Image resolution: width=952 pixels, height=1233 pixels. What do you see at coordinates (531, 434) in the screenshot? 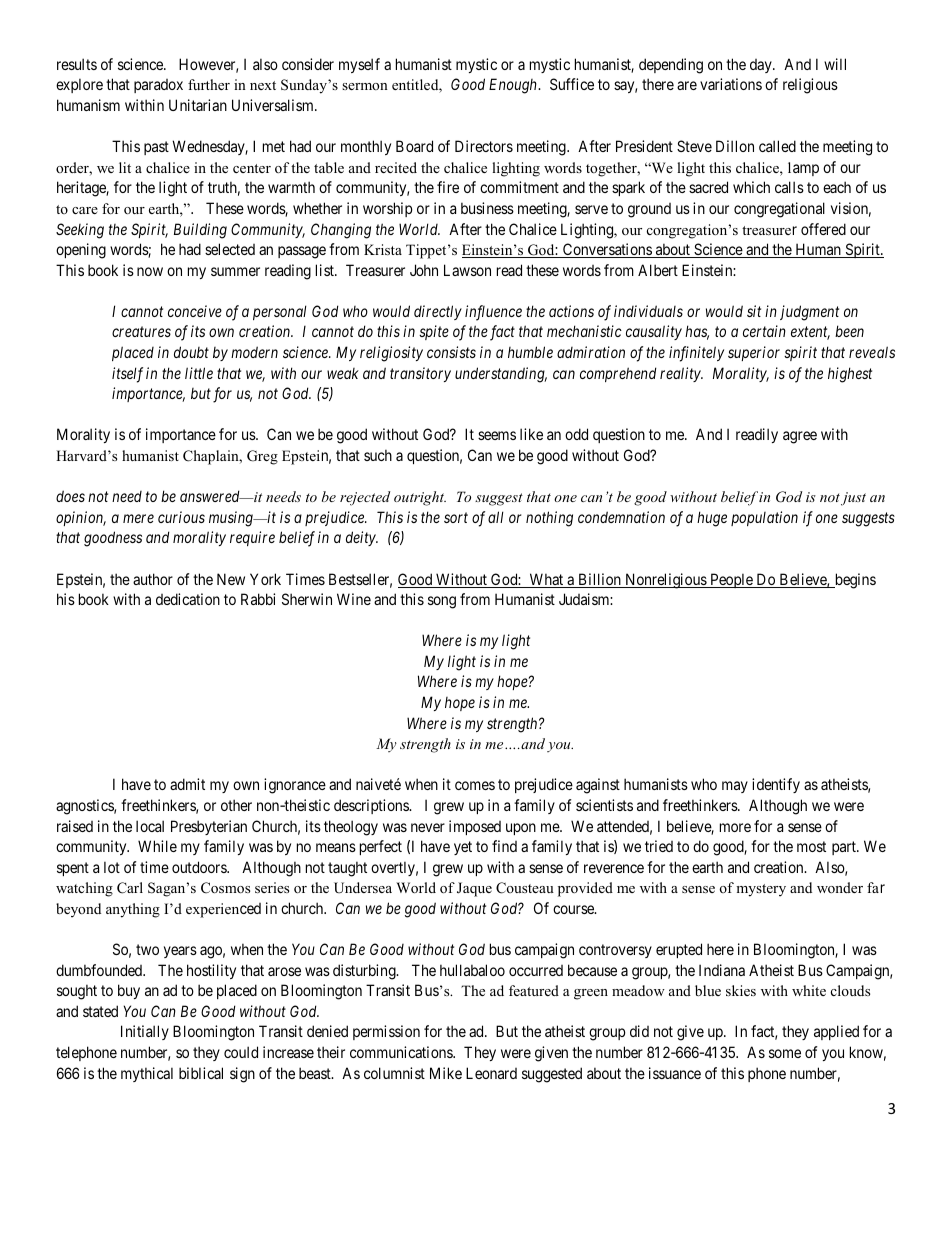
I see `like` at bounding box center [531, 434].
